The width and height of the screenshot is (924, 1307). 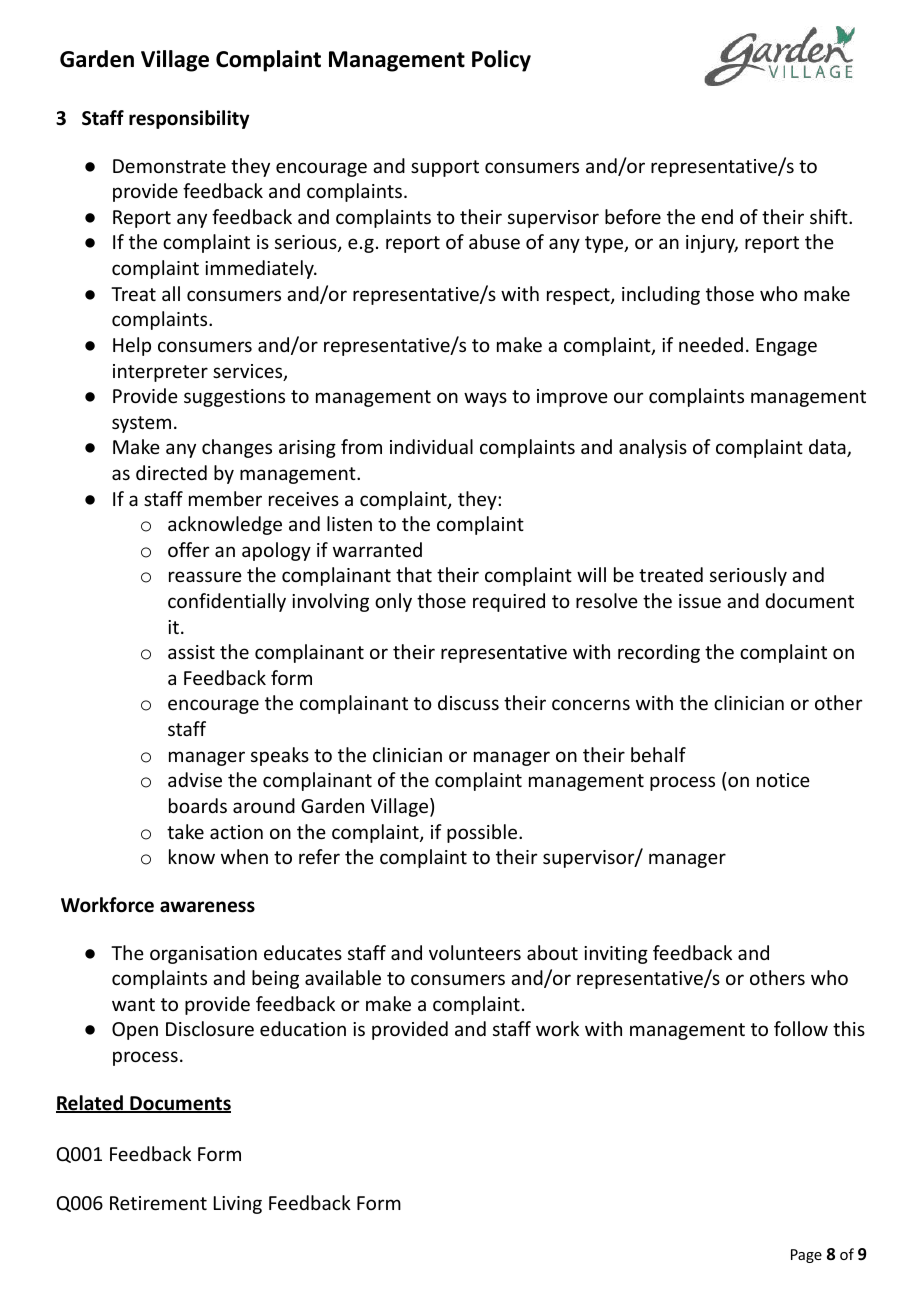 I want to click on discuss, so click(x=468, y=702).
